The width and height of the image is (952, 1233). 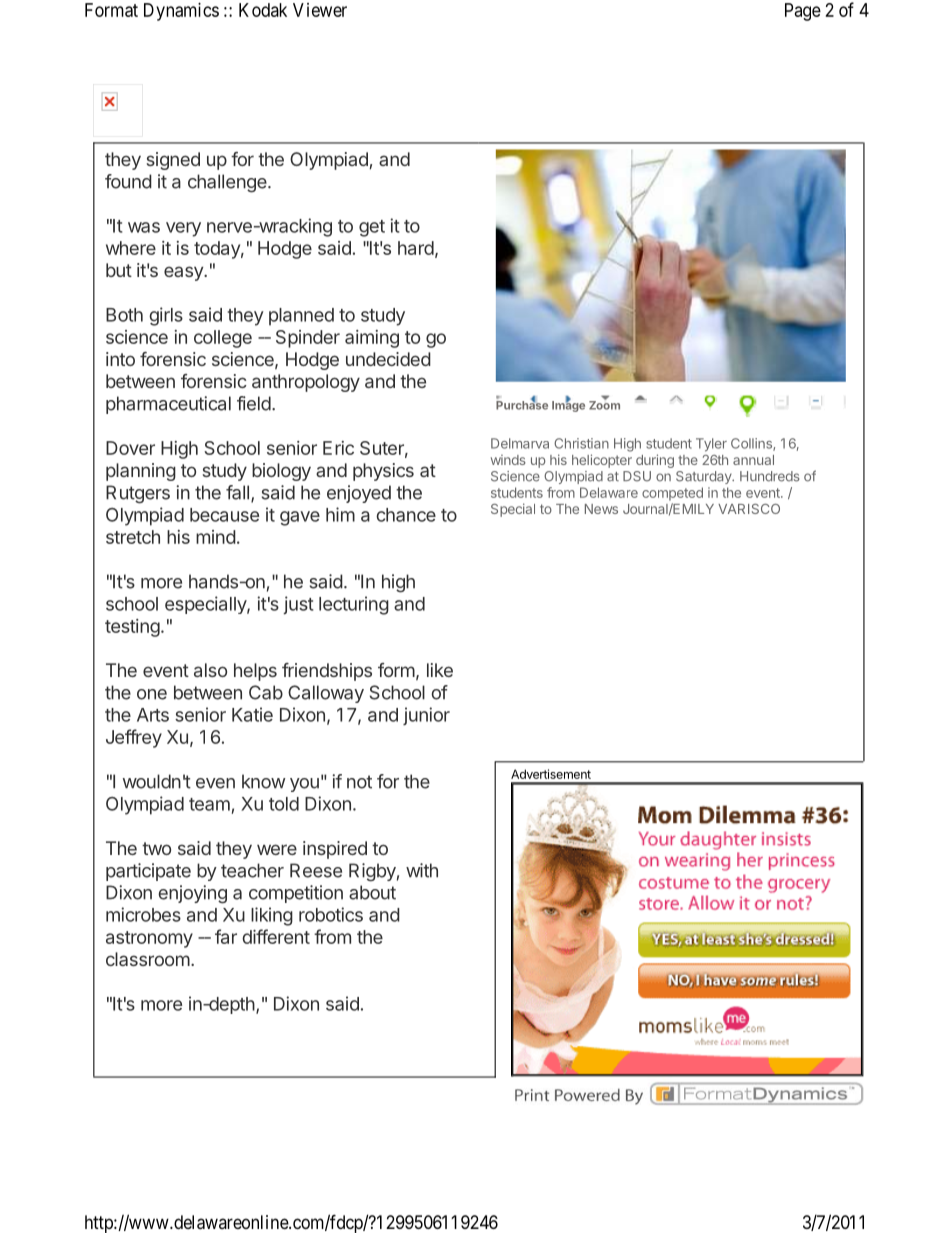 What do you see at coordinates (226, 936) in the image?
I see `far` at bounding box center [226, 936].
